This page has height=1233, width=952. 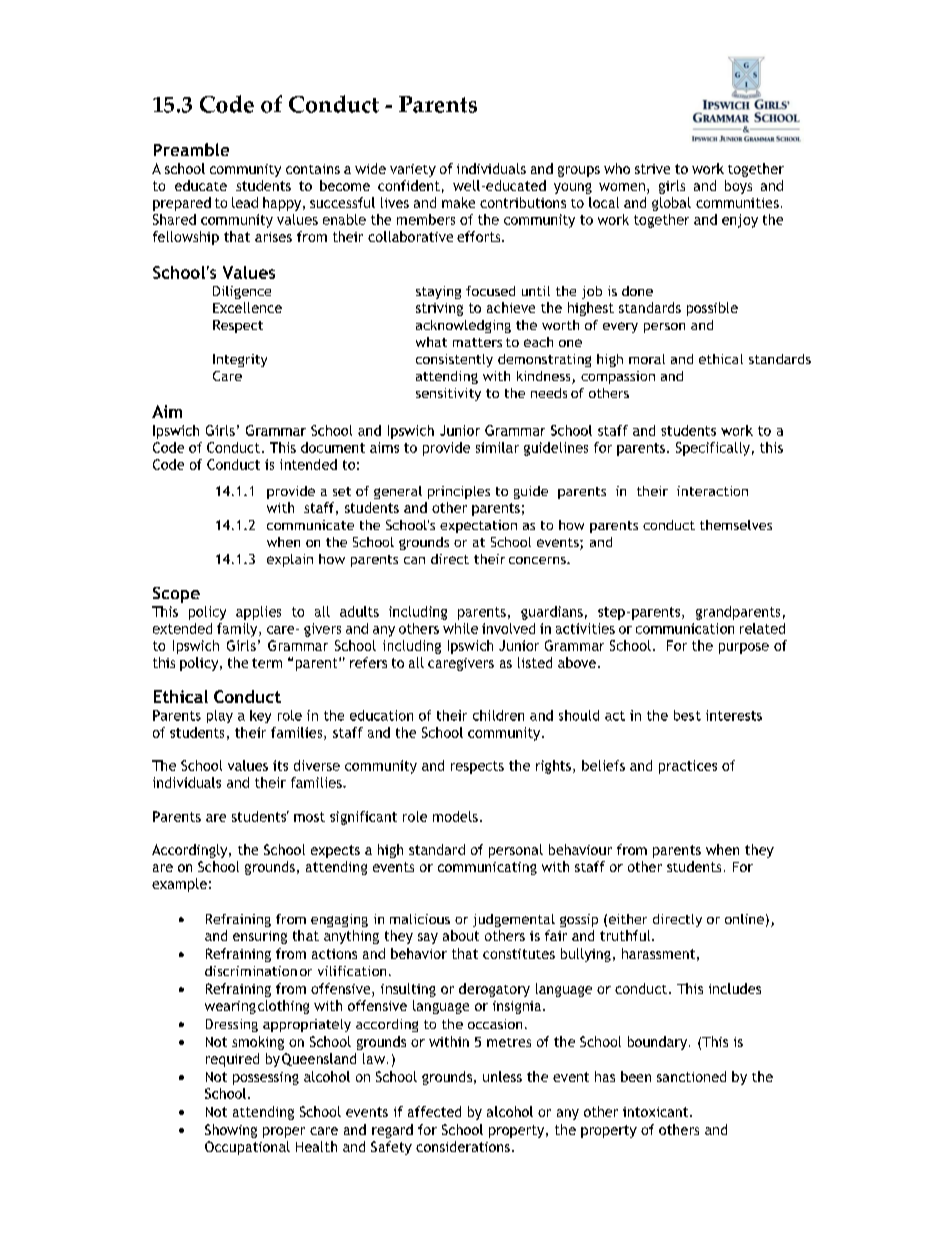 I want to click on intoxicant, so click(x=657, y=1112).
